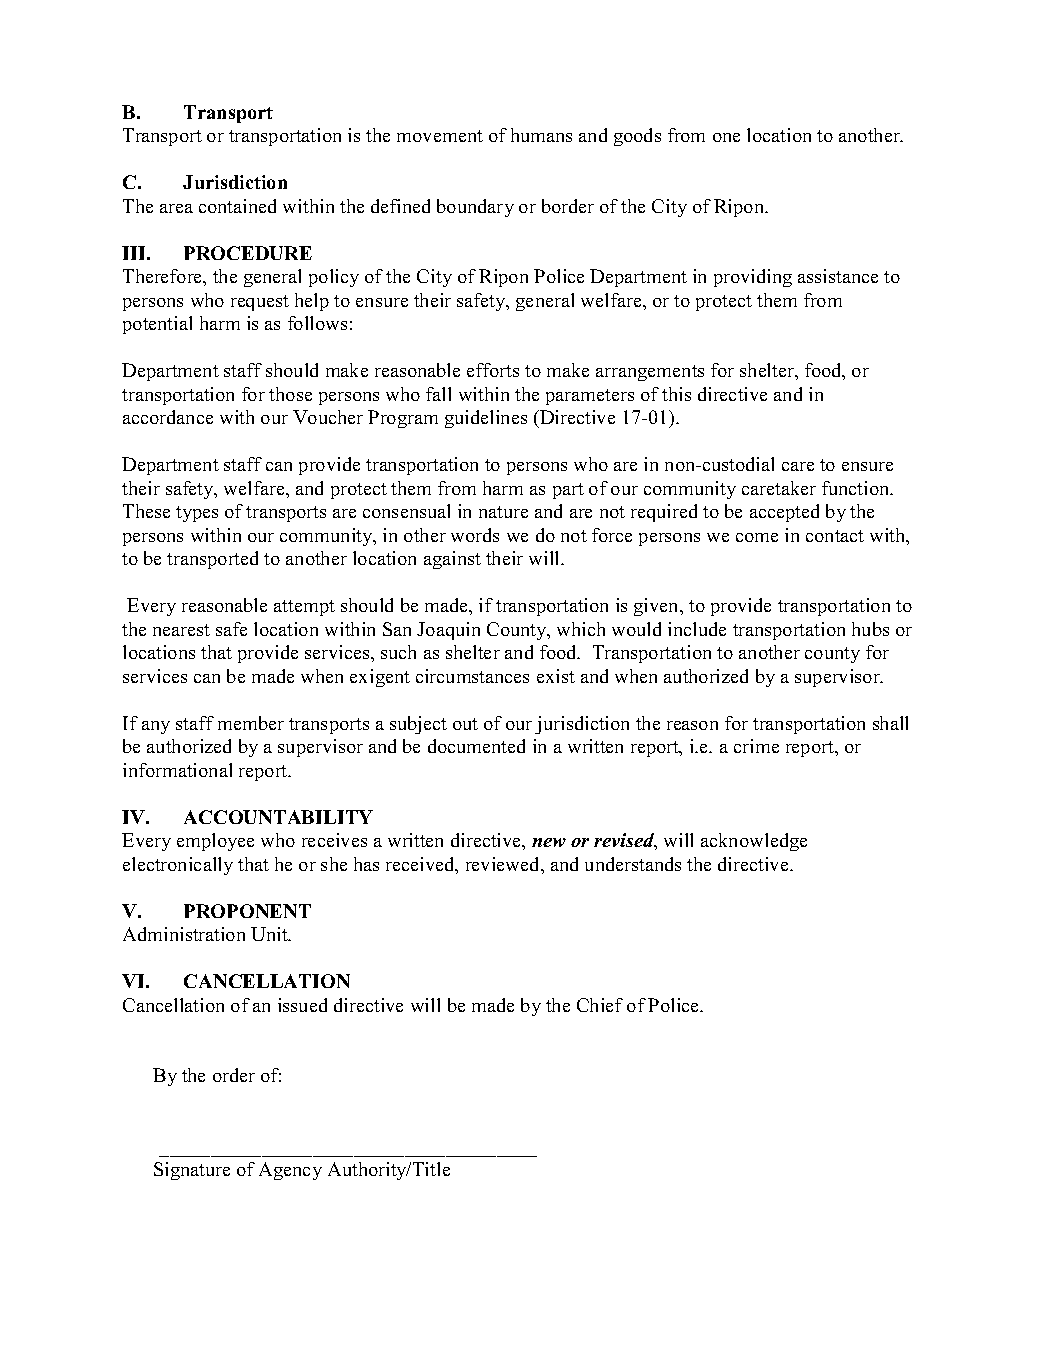 This screenshot has height=1349, width=1042. I want to click on accepted, so click(784, 513).
